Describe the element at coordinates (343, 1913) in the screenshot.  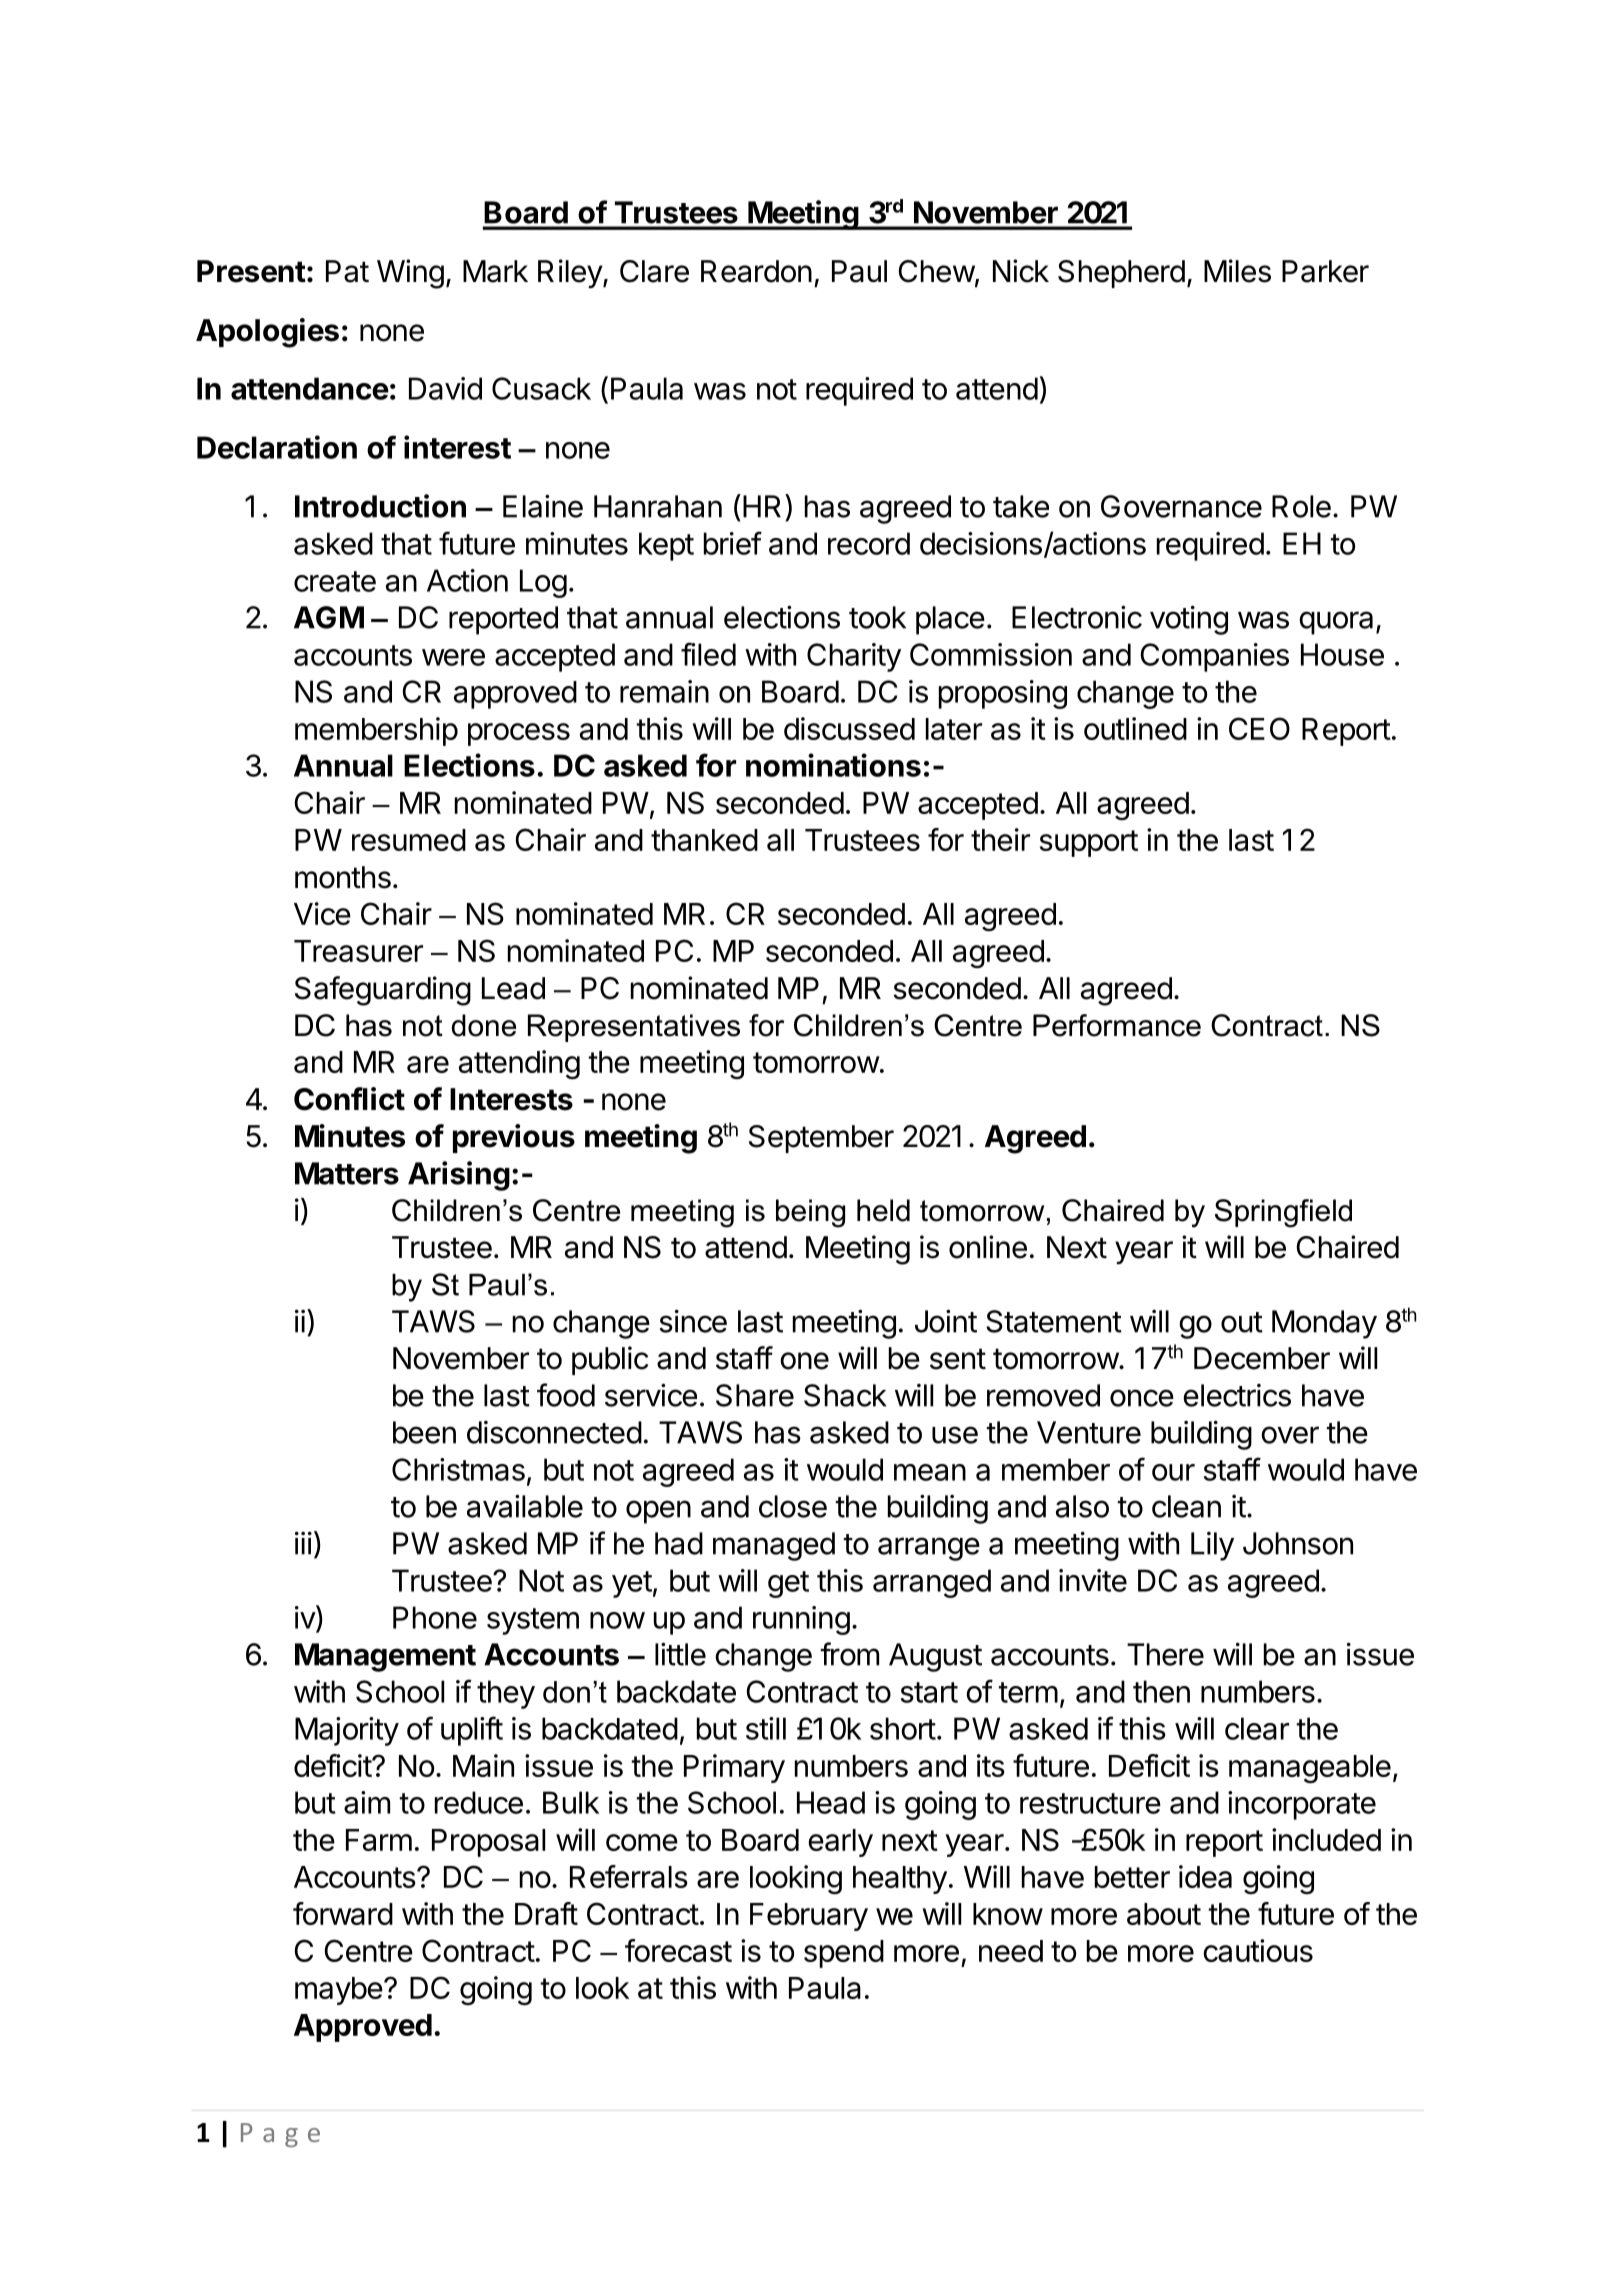
I see `forward` at that location.
